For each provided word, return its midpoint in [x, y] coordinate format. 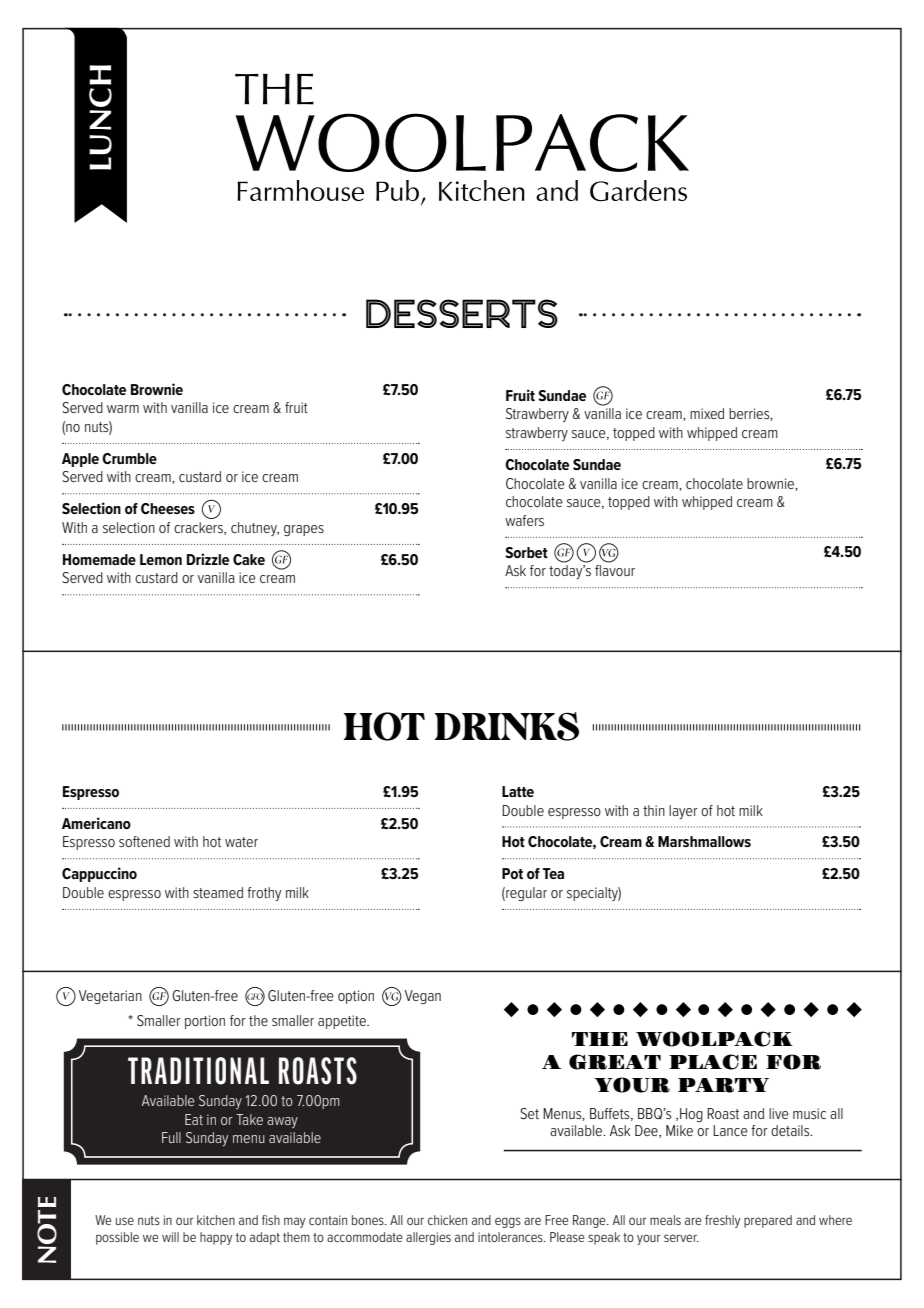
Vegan [423, 997]
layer [683, 812]
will [170, 1237]
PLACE [713, 1062]
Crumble [129, 458]
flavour [615, 570]
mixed [707, 413]
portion [205, 1022]
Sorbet [526, 552]
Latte [518, 791]
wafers [524, 520]
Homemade [99, 559]
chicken [447, 1220]
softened [144, 841]
